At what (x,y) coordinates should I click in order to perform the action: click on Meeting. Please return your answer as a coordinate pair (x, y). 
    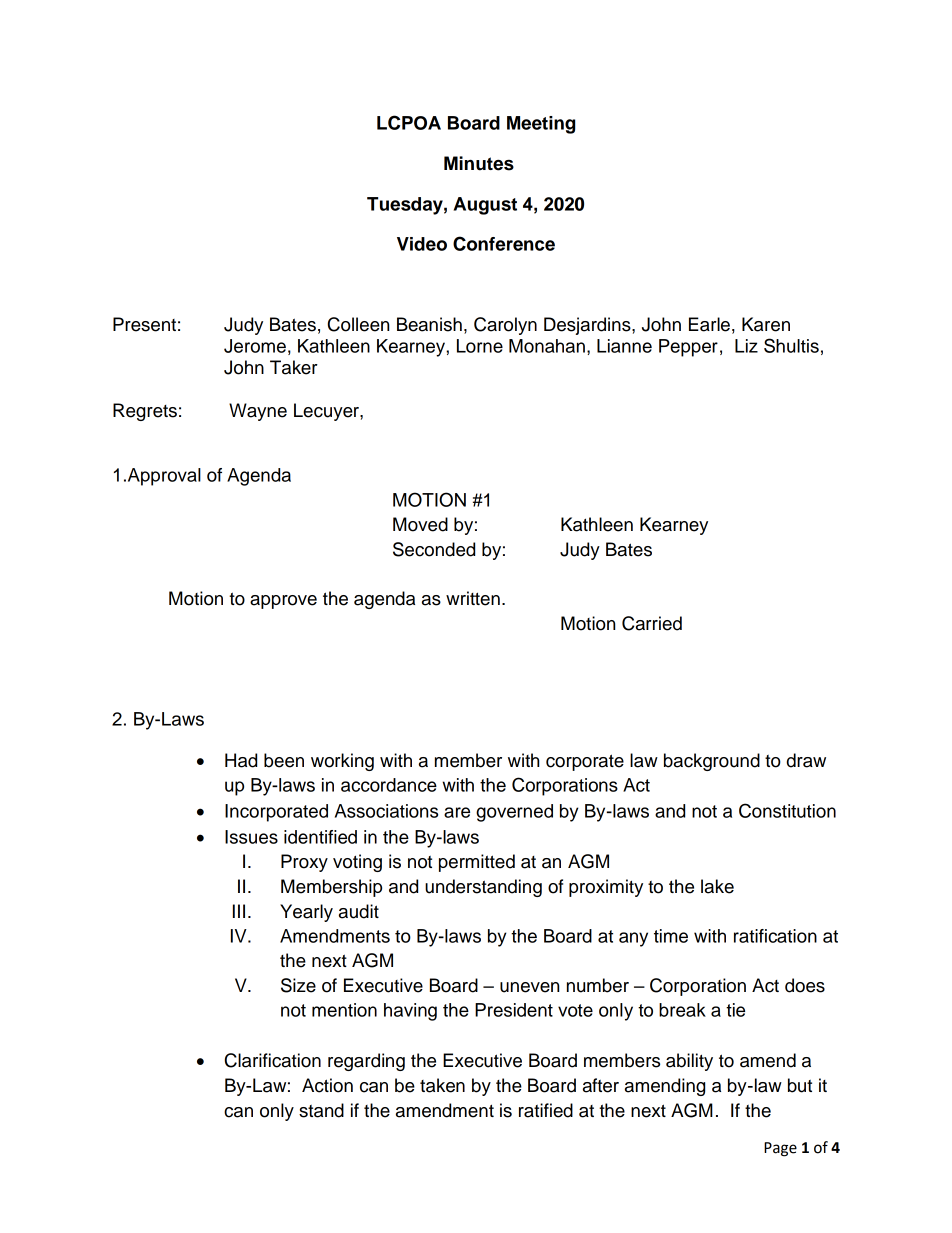
    Looking at the image, I should click on (541, 125).
